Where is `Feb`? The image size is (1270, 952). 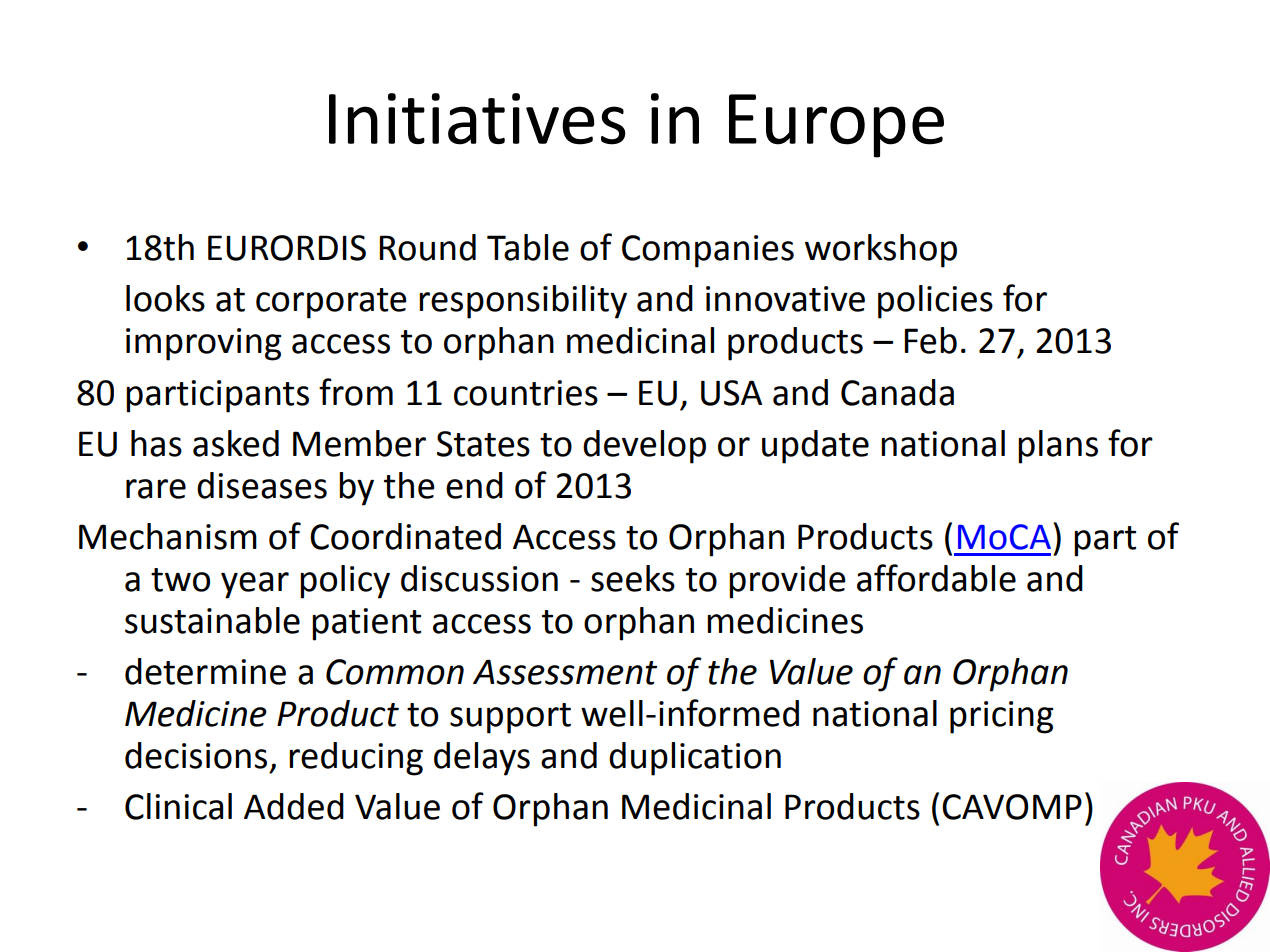 Feb is located at coordinates (930, 340).
